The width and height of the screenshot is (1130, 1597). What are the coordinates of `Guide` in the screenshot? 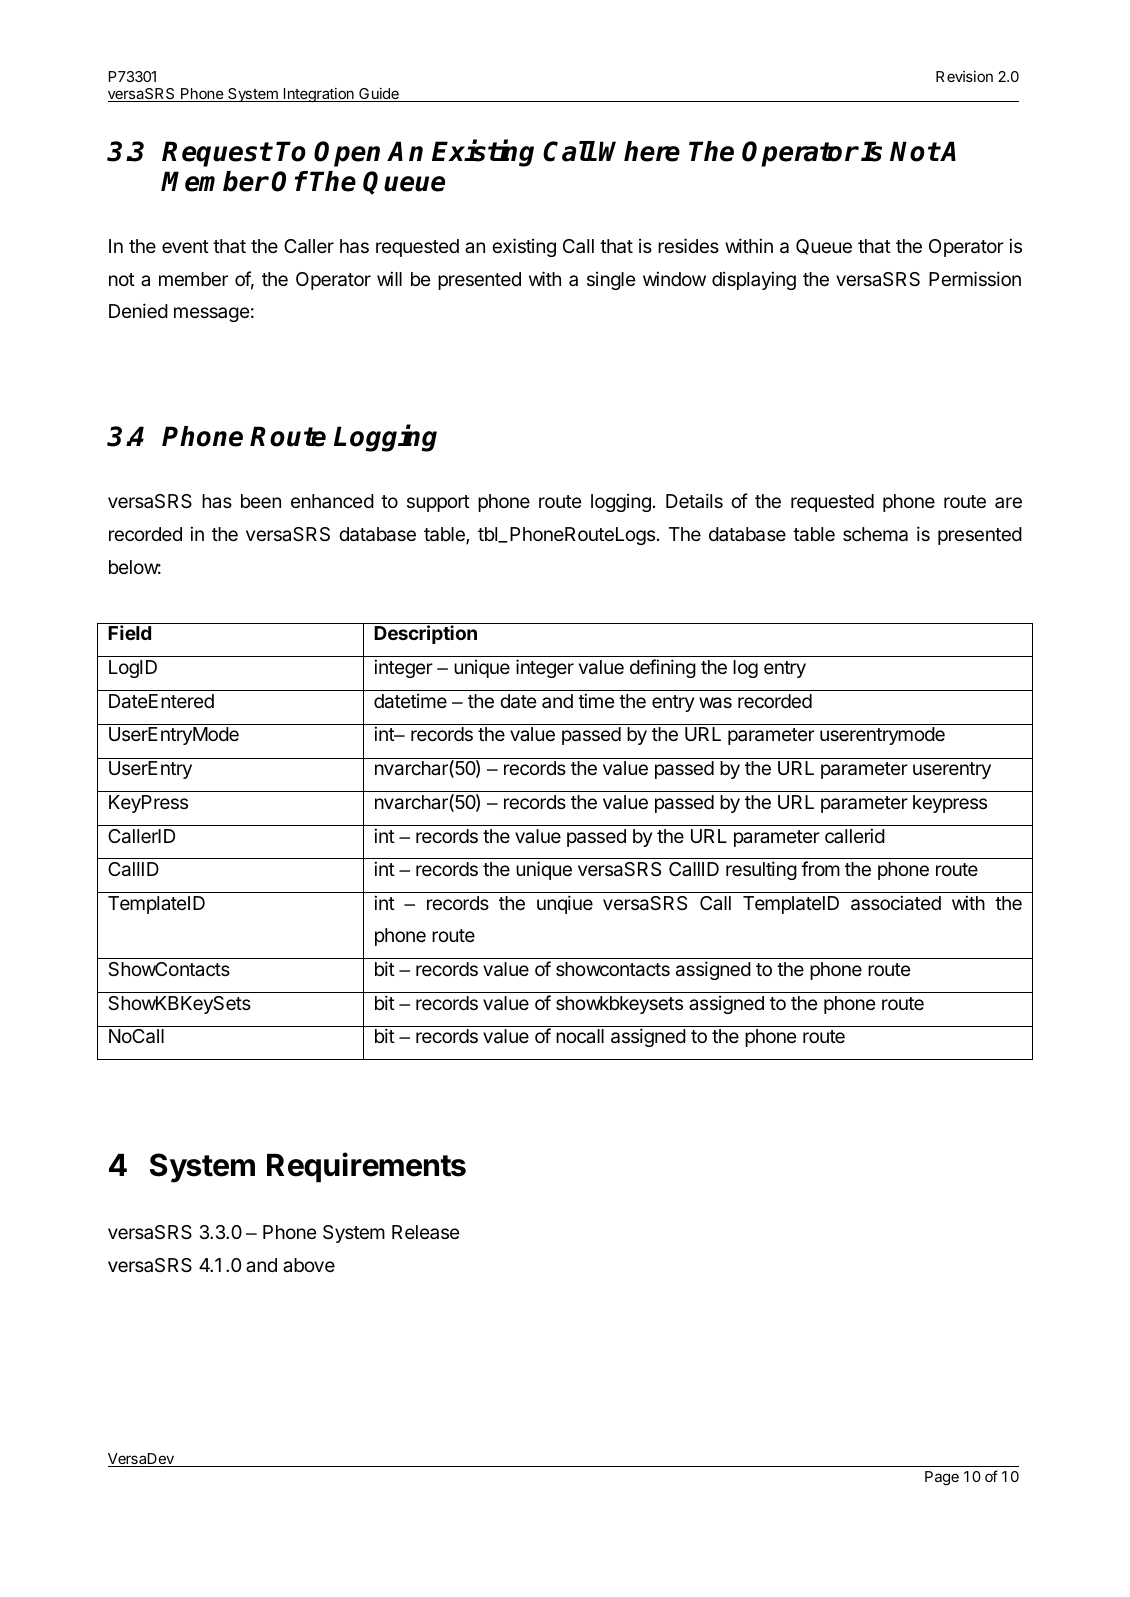 It's located at (379, 95).
